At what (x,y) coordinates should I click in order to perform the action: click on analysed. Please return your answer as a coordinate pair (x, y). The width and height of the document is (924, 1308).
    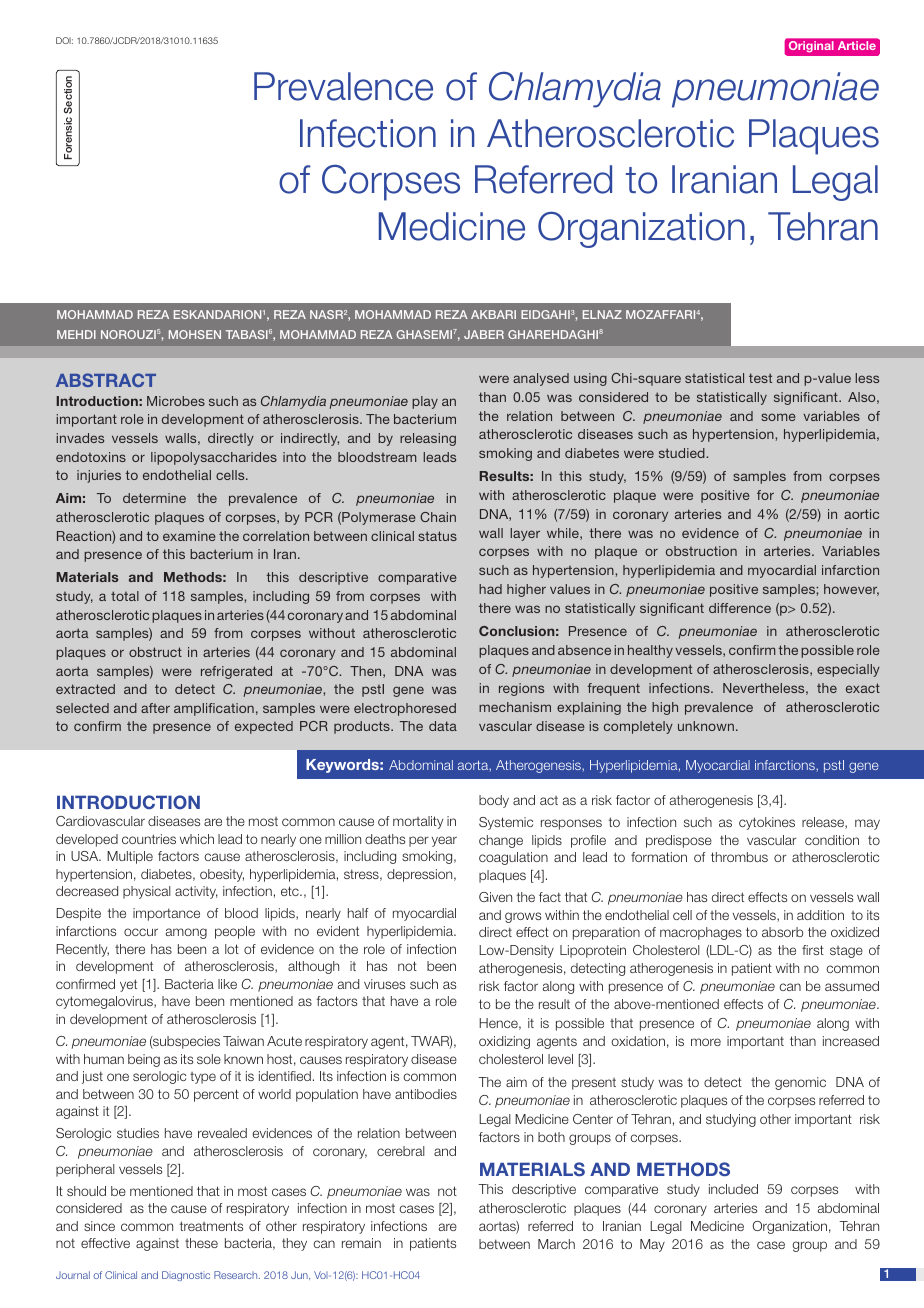
    Looking at the image, I should click on (541, 379).
